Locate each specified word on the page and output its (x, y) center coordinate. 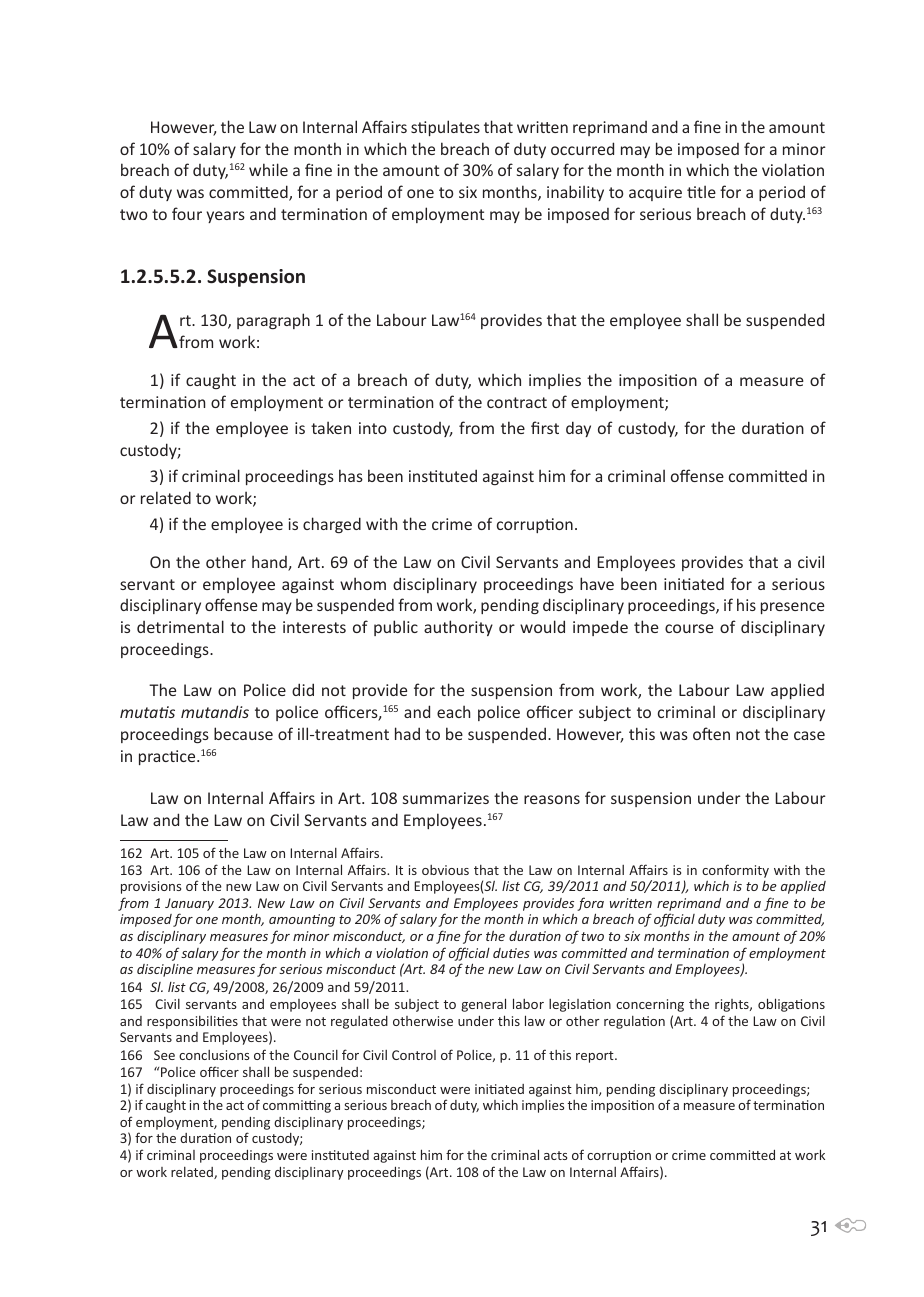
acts (555, 1155)
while (268, 169)
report (596, 1057)
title (701, 191)
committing (297, 1106)
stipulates (445, 128)
